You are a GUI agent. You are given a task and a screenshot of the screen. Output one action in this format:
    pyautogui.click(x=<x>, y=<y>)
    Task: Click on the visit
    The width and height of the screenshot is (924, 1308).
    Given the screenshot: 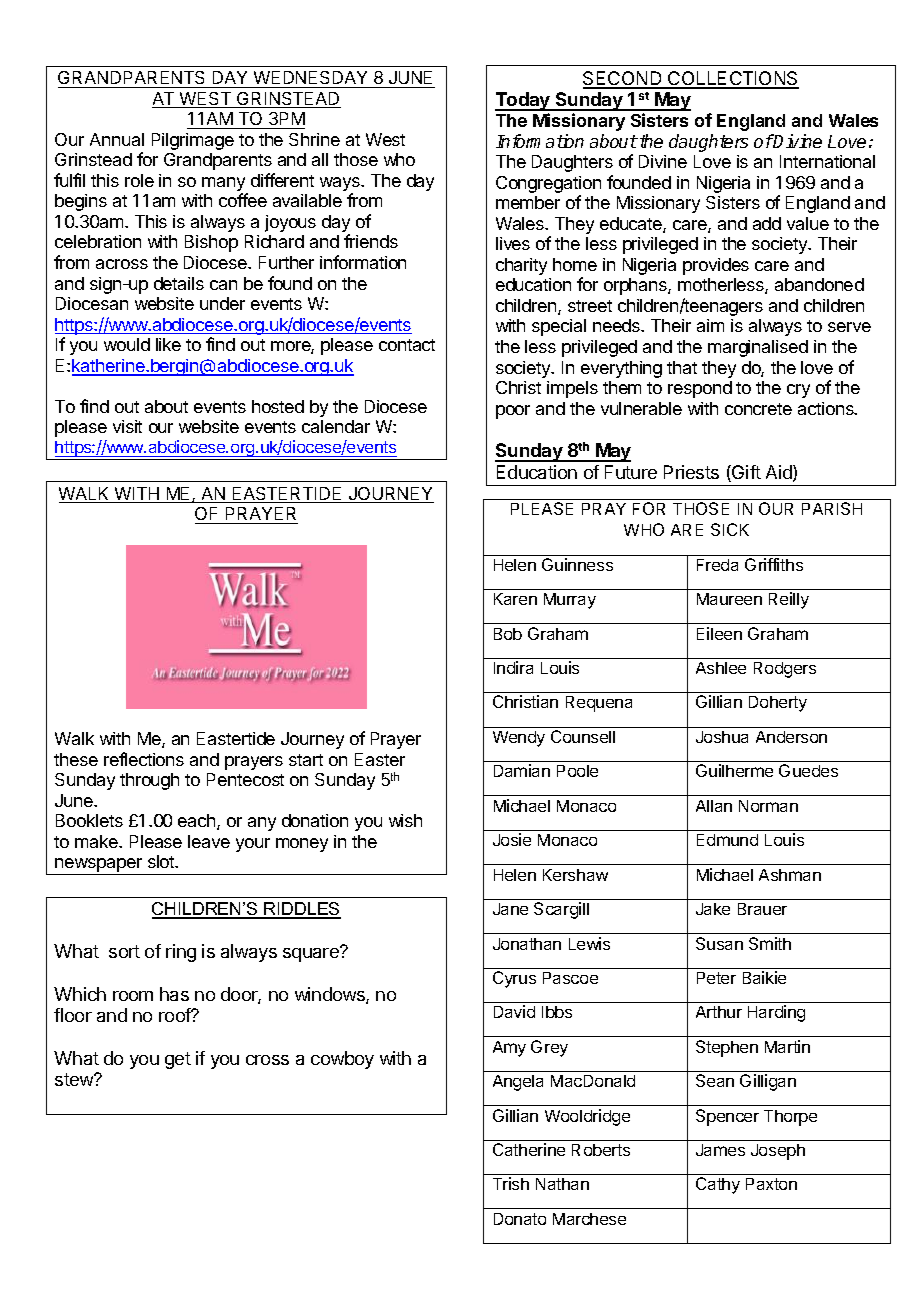 What is the action you would take?
    pyautogui.click(x=127, y=426)
